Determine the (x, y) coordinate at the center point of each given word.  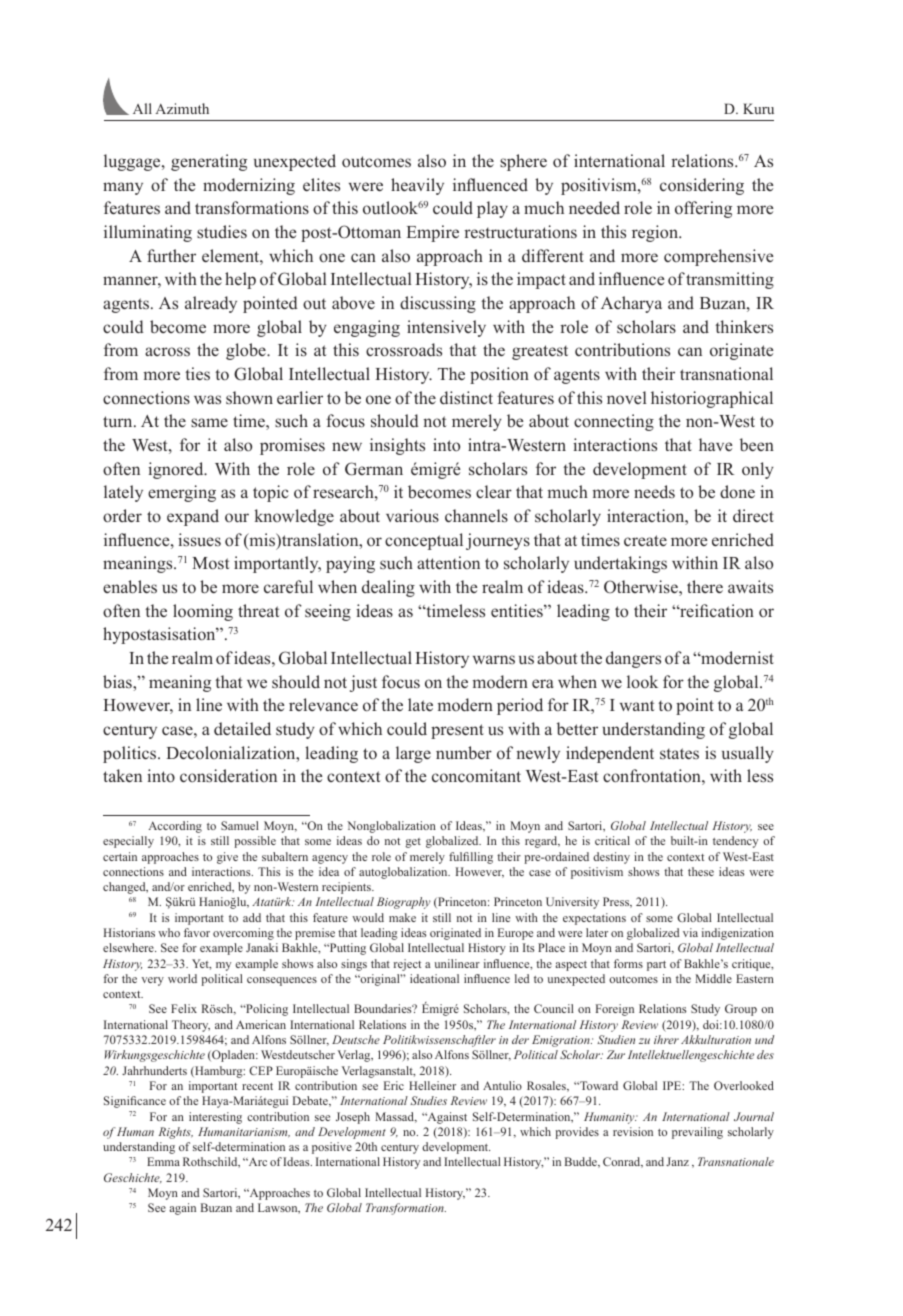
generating (209, 162)
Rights (176, 1133)
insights (397, 446)
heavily (417, 186)
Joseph (353, 1118)
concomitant (476, 776)
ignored (177, 470)
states (679, 753)
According (175, 827)
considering (702, 186)
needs (654, 491)
